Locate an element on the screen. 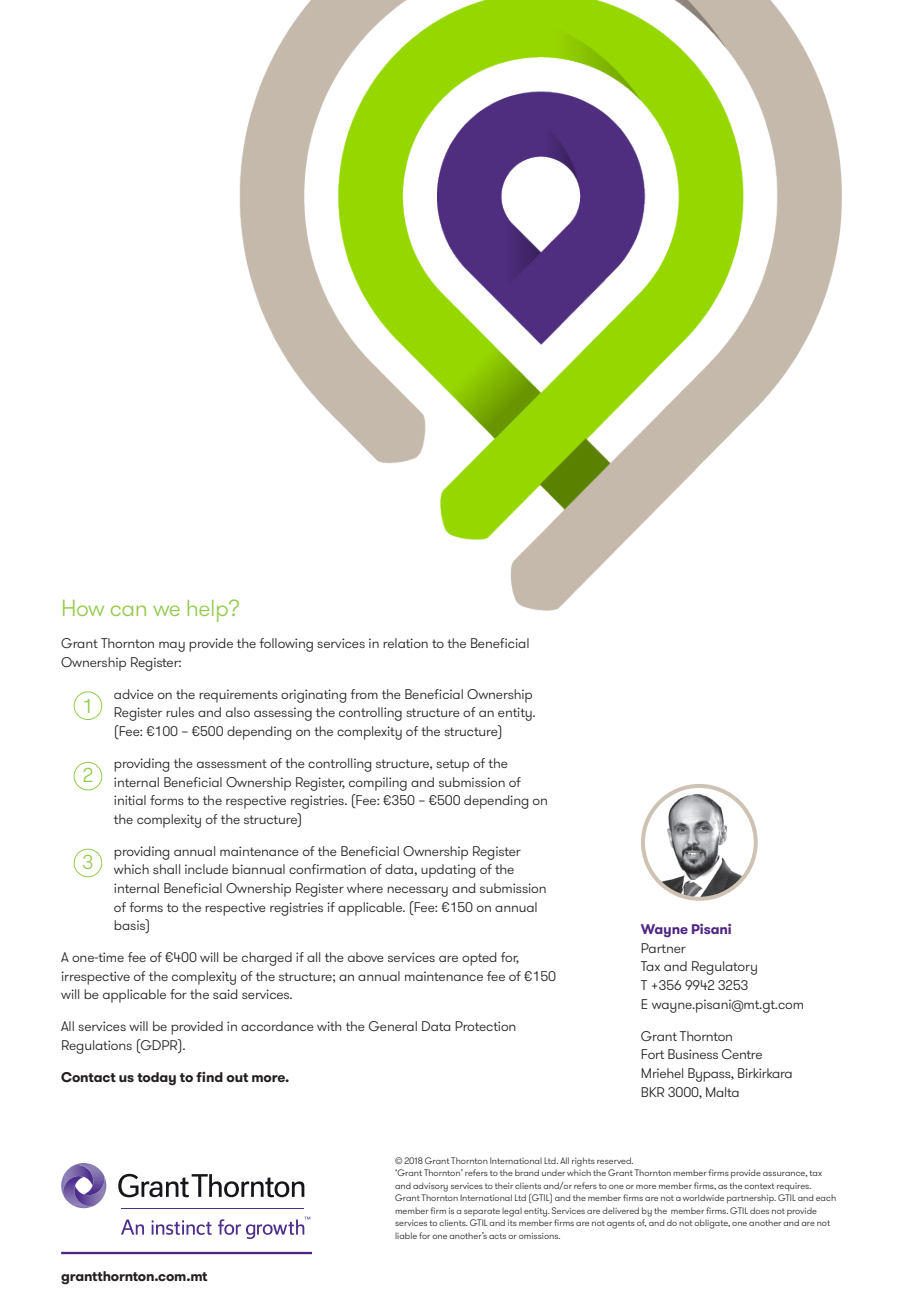  Centre is located at coordinates (742, 1054).
